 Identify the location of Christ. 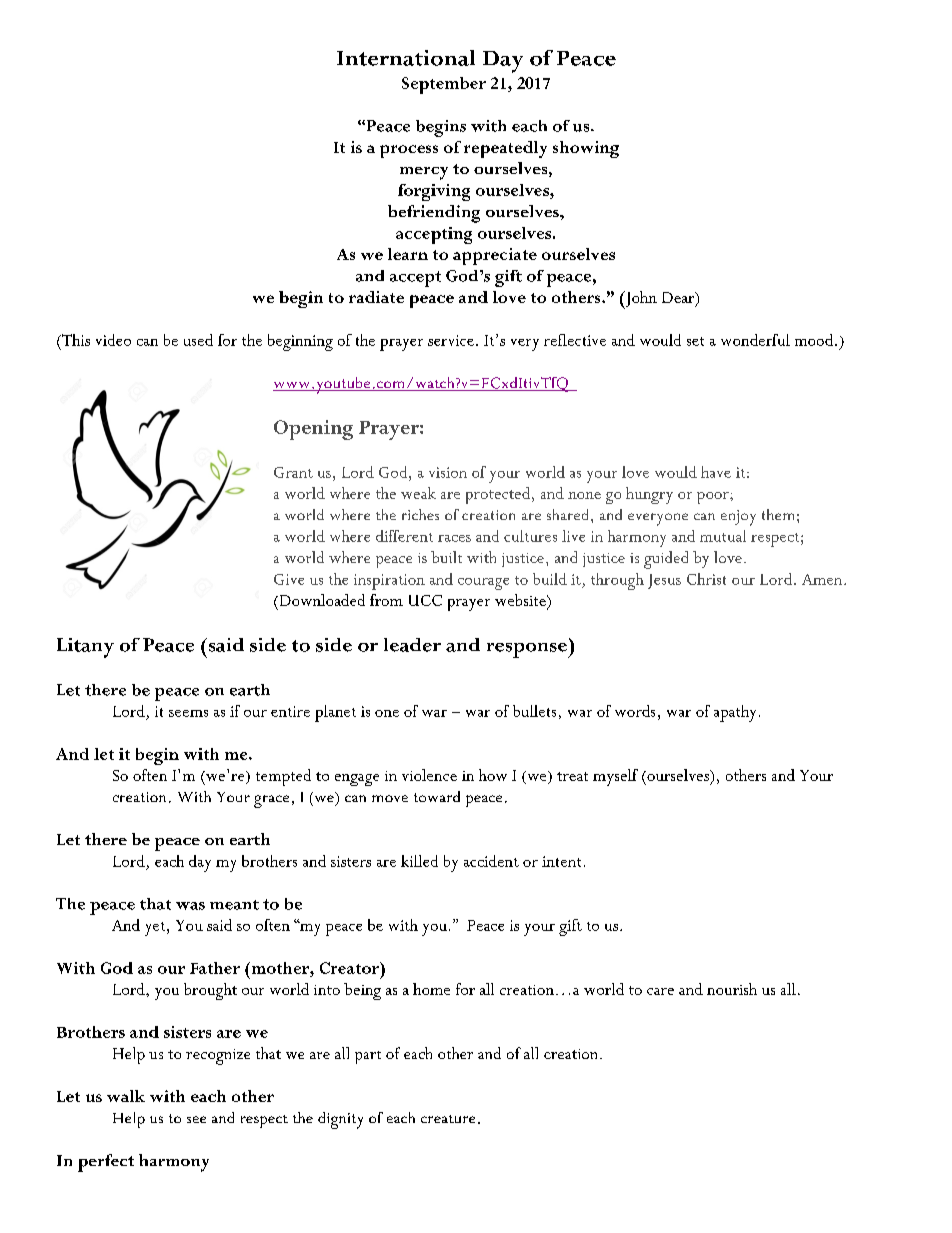
(706, 579).
